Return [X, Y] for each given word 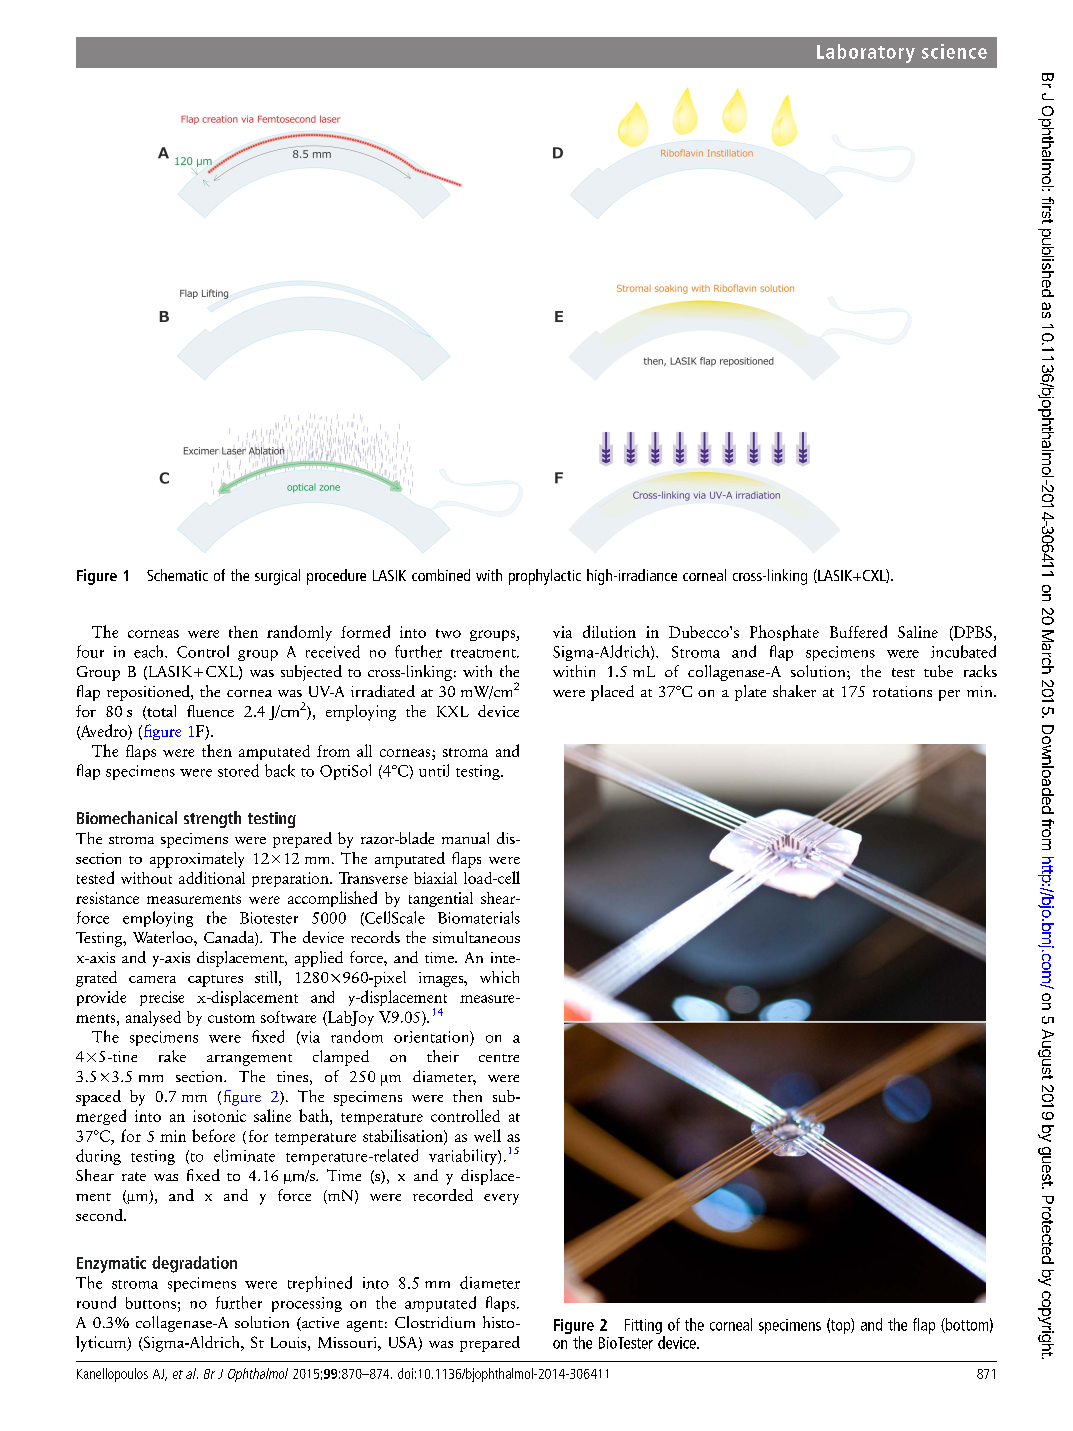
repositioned [149, 693]
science [954, 51]
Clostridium [435, 1322]
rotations [902, 691]
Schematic [177, 575]
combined [441, 575]
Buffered [858, 631]
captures [215, 981]
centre [499, 1058]
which [499, 977]
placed [612, 693]
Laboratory [866, 53]
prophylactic [545, 577]
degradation [194, 1264]
